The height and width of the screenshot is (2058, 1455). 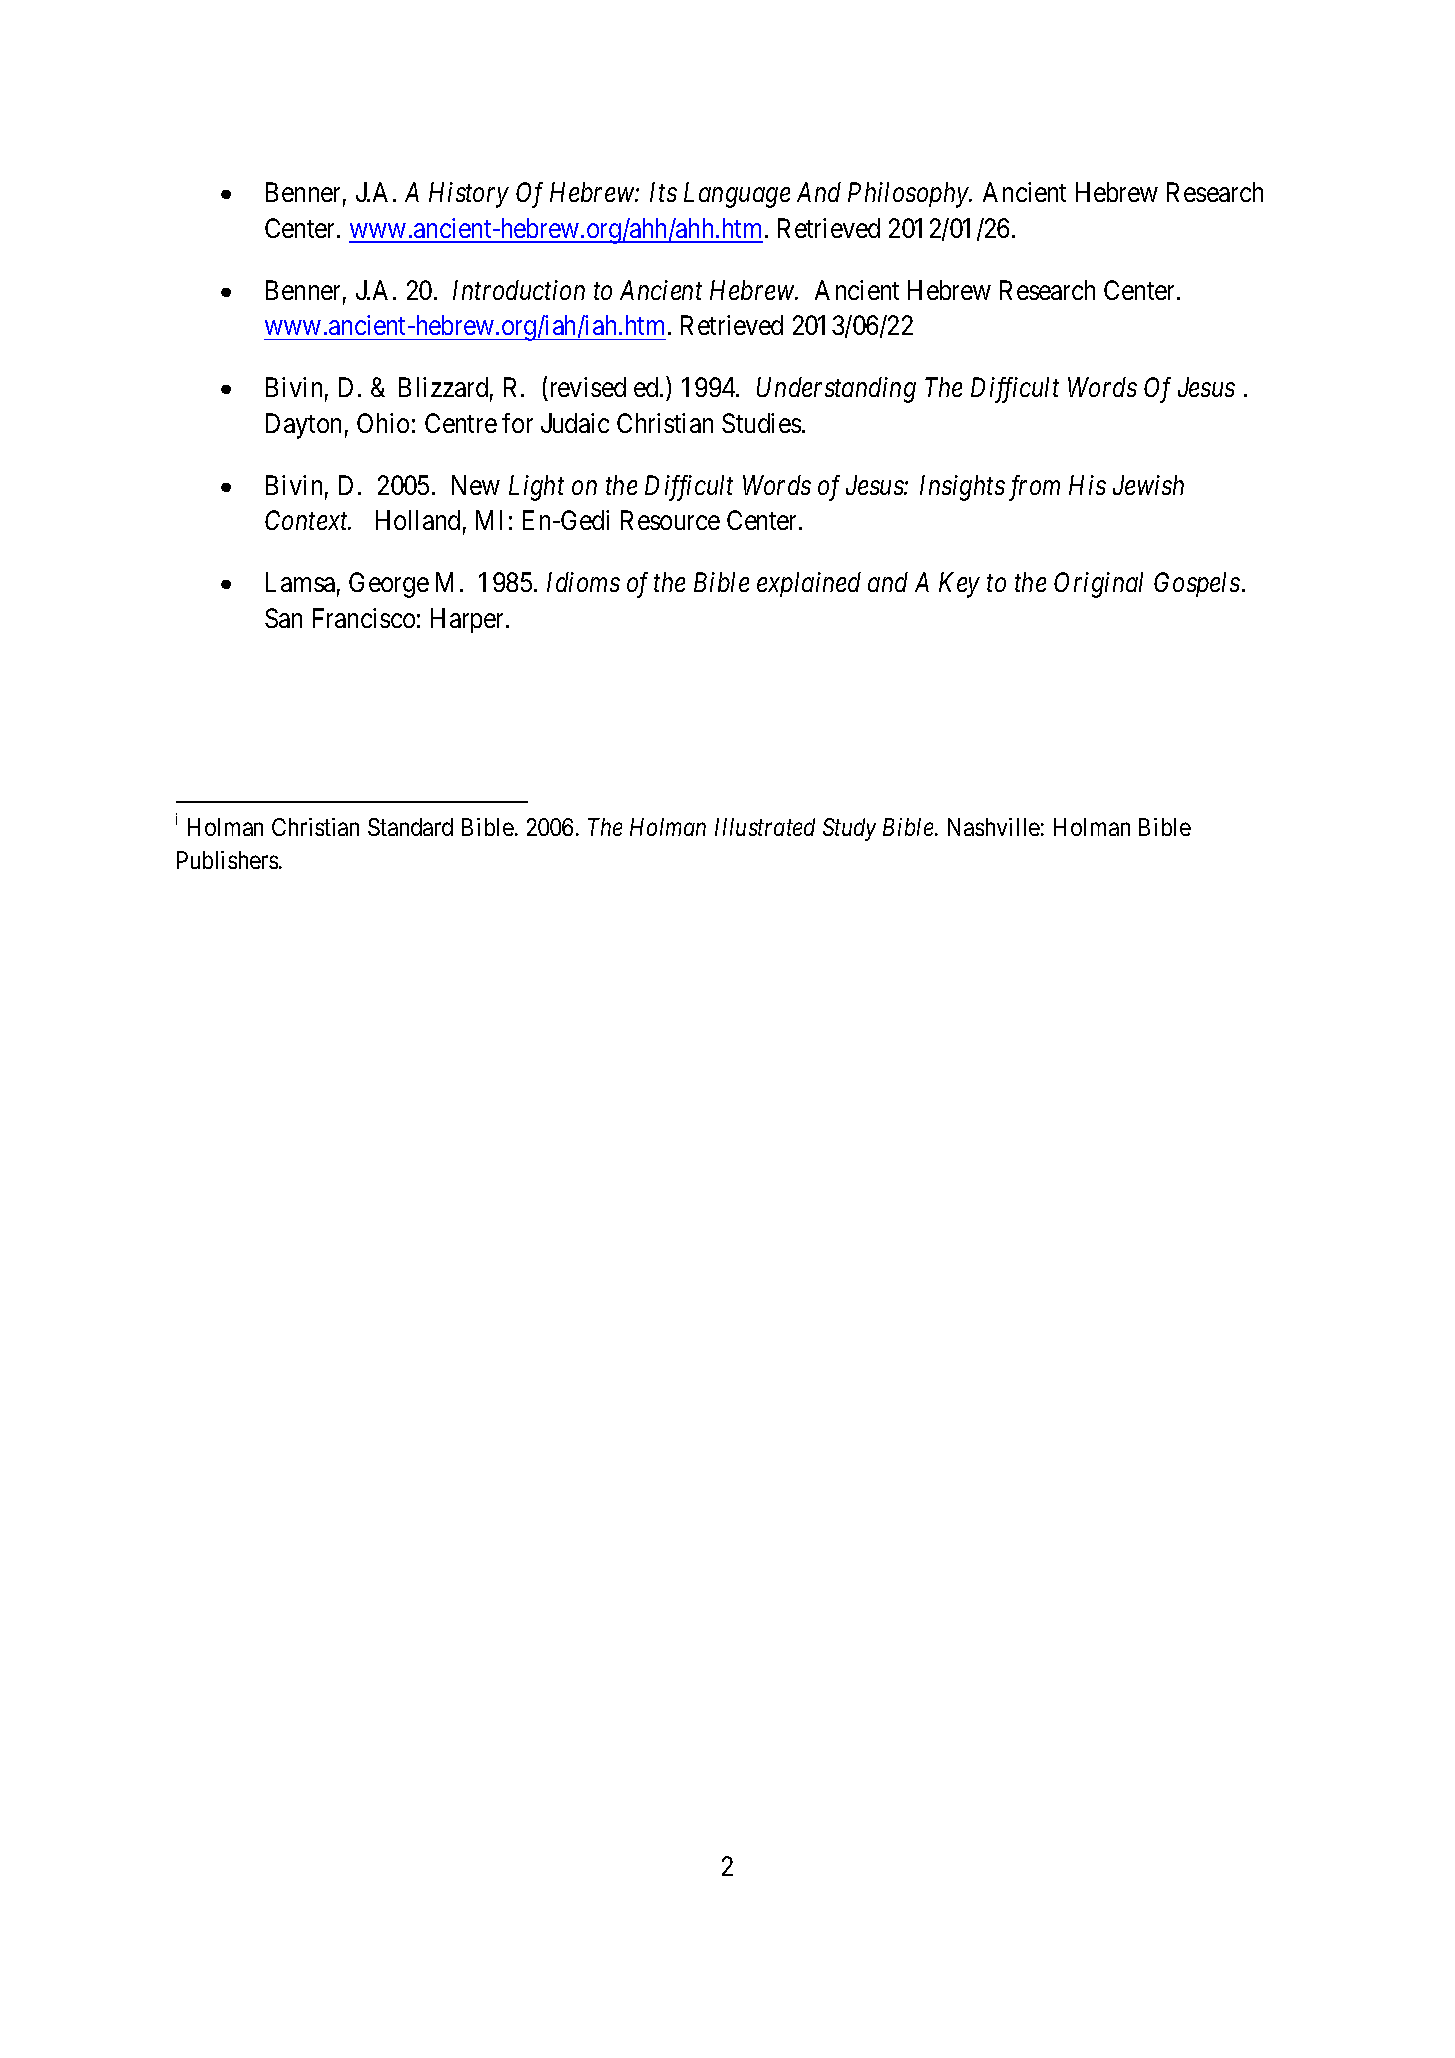 What do you see at coordinates (765, 827) in the screenshot?
I see `Illustrated` at bounding box center [765, 827].
